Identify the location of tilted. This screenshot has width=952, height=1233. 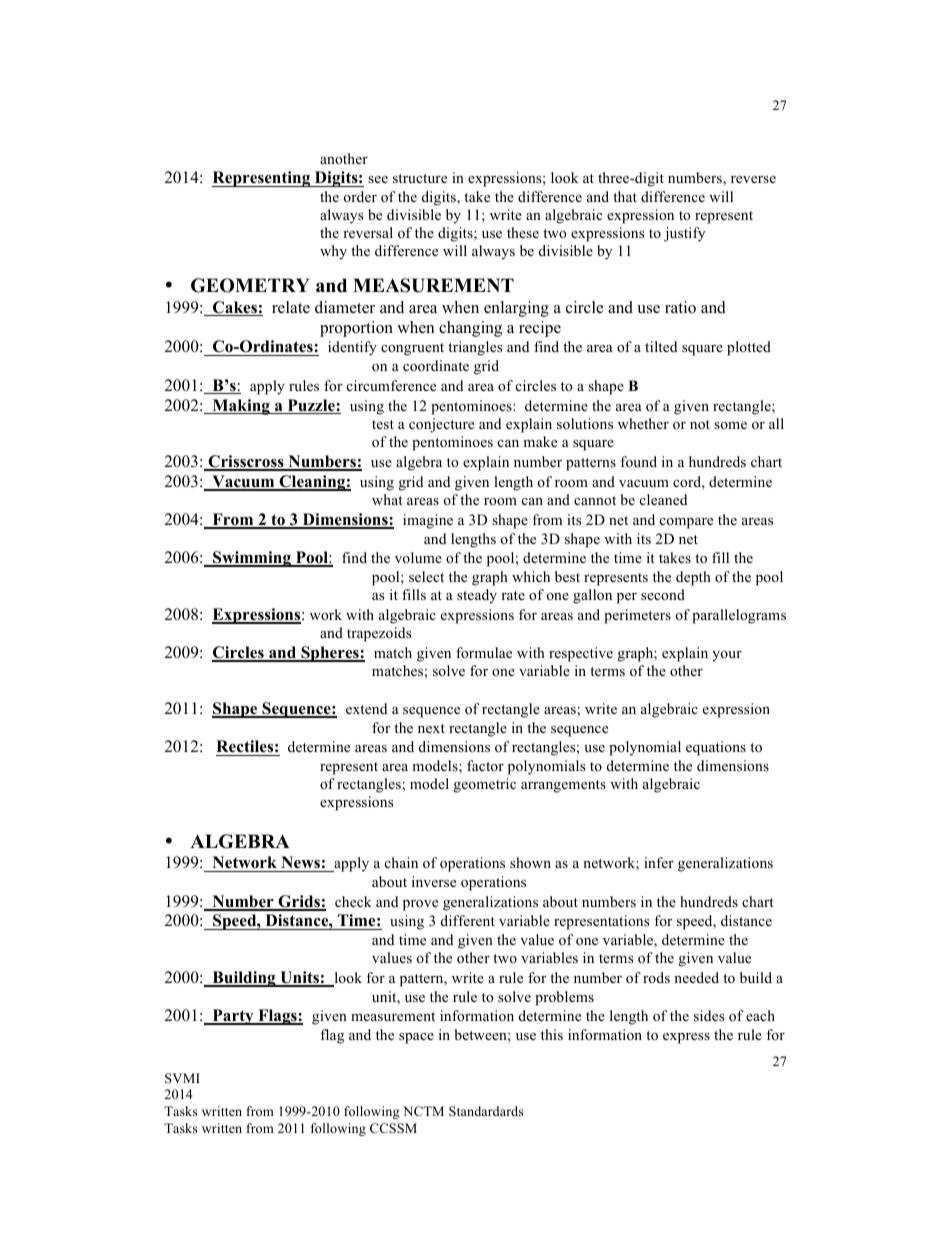
(661, 346).
